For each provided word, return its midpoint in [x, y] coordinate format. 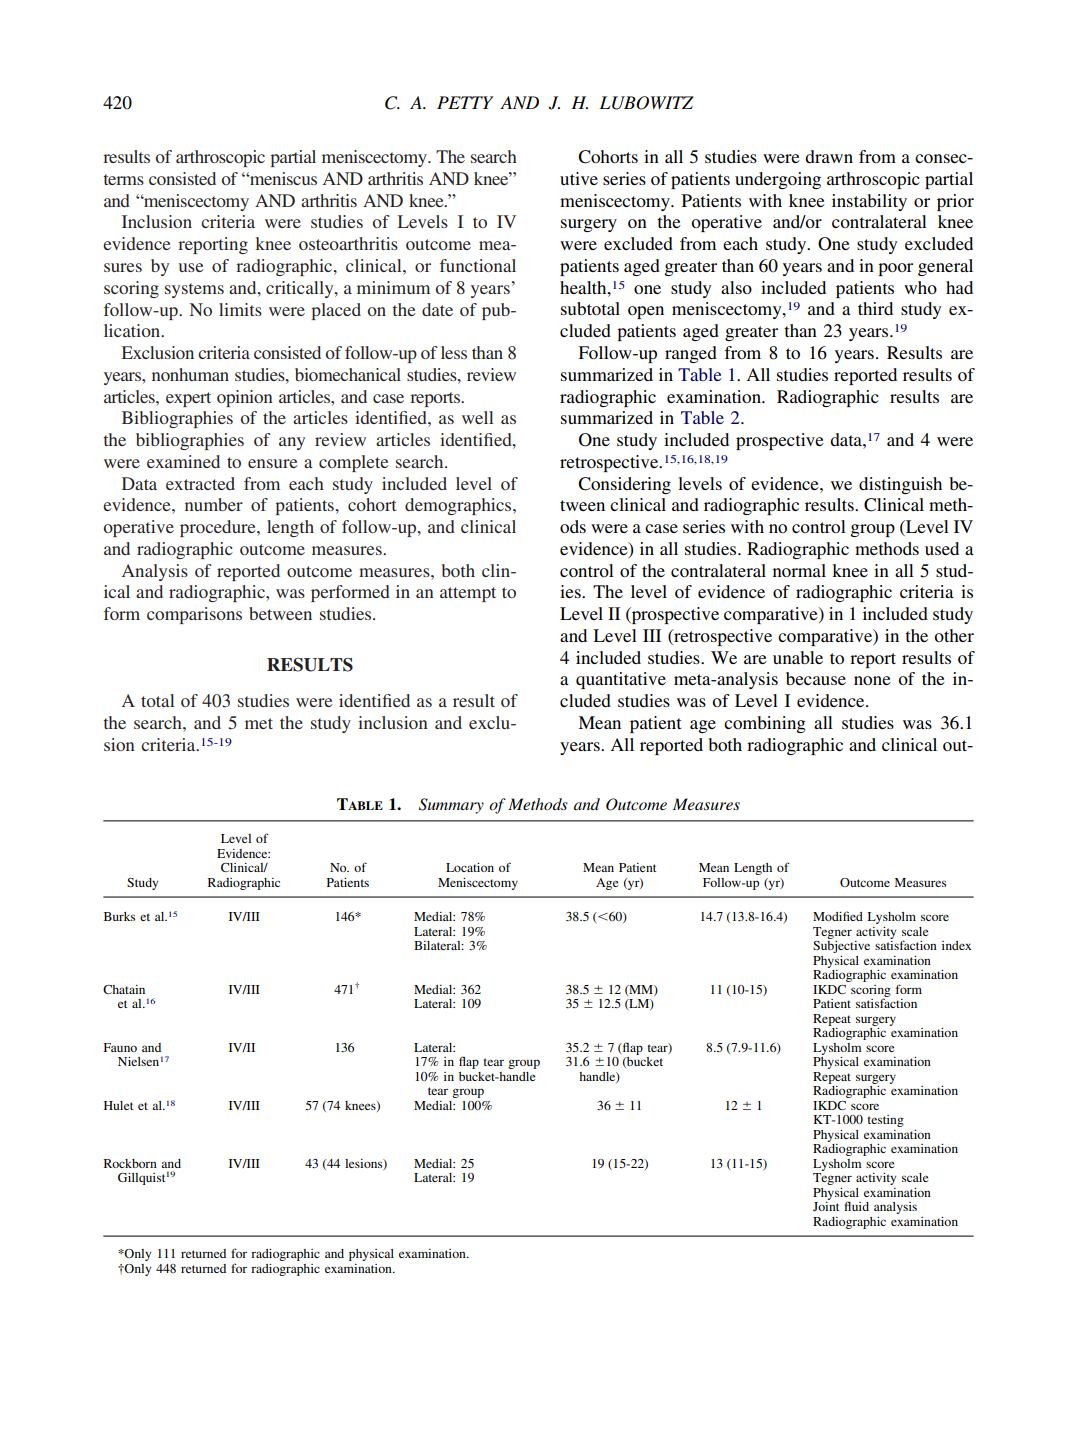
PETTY [465, 102]
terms [124, 179]
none [872, 680]
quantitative [621, 680]
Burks [119, 916]
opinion [245, 398]
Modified [838, 916]
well [477, 417]
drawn [829, 156]
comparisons [194, 615]
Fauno [120, 1047]
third [875, 308]
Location [470, 867]
